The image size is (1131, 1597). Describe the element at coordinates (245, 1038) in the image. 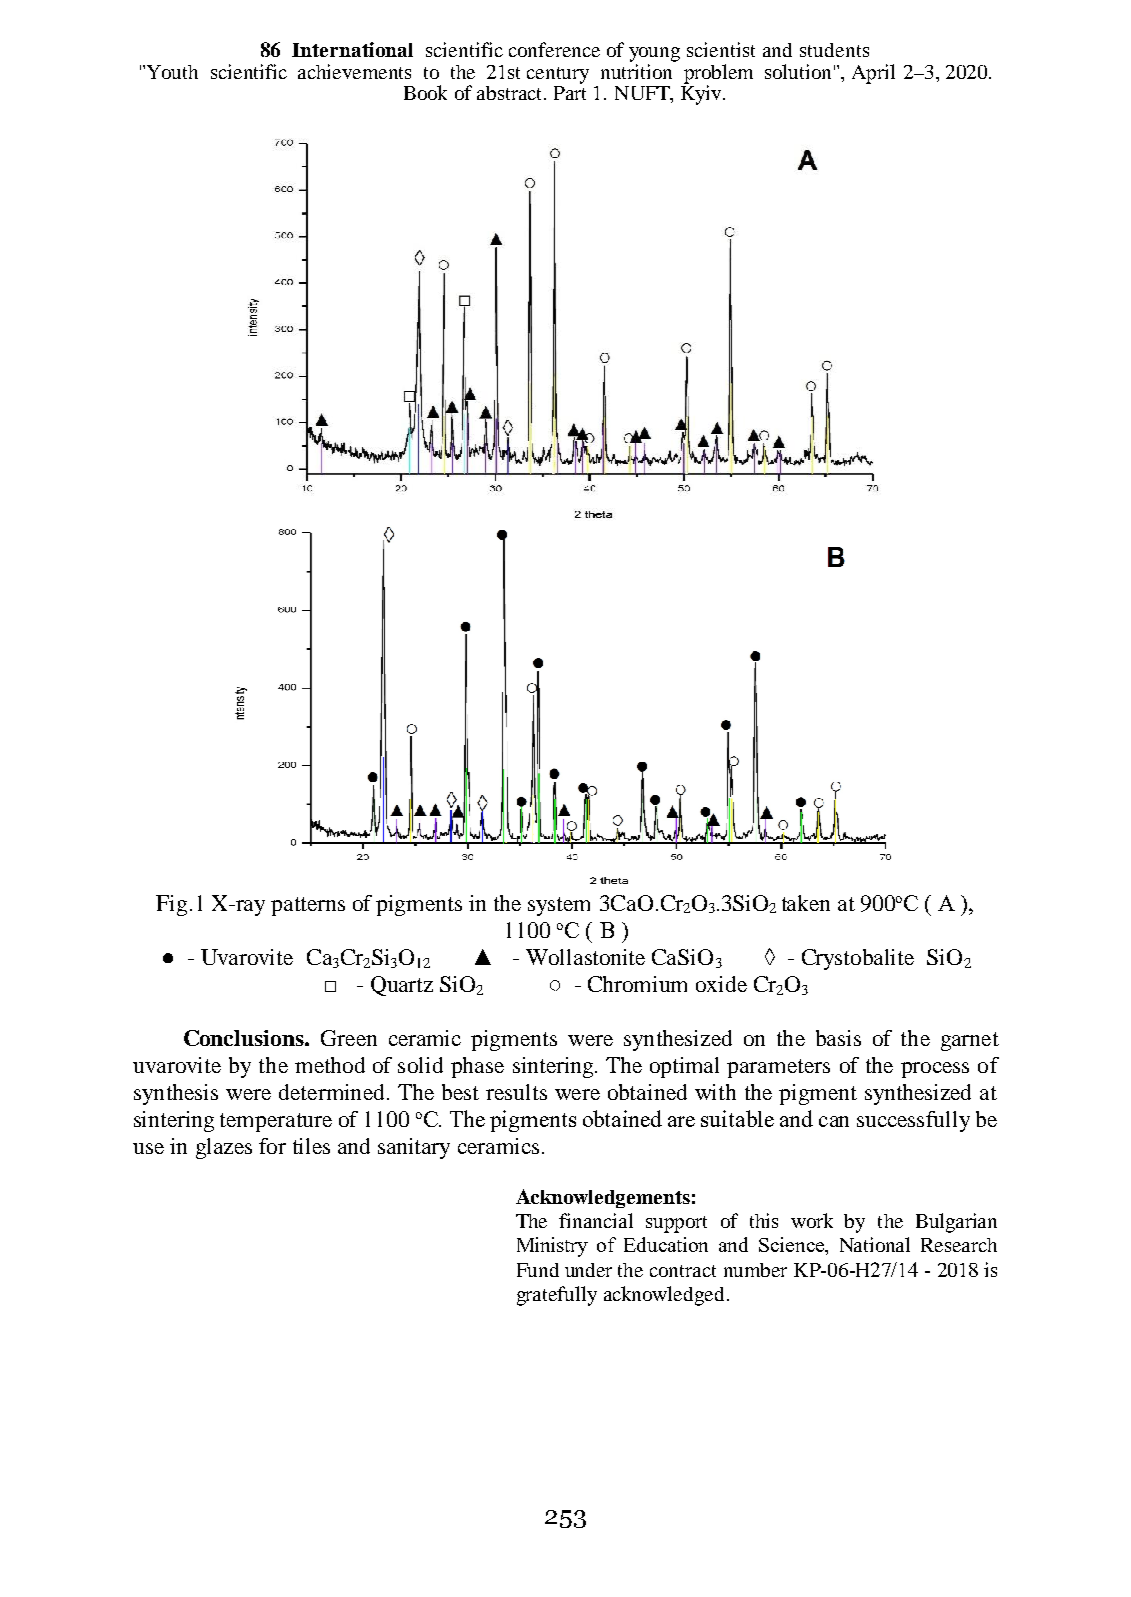

I see `Conclusions` at that location.
